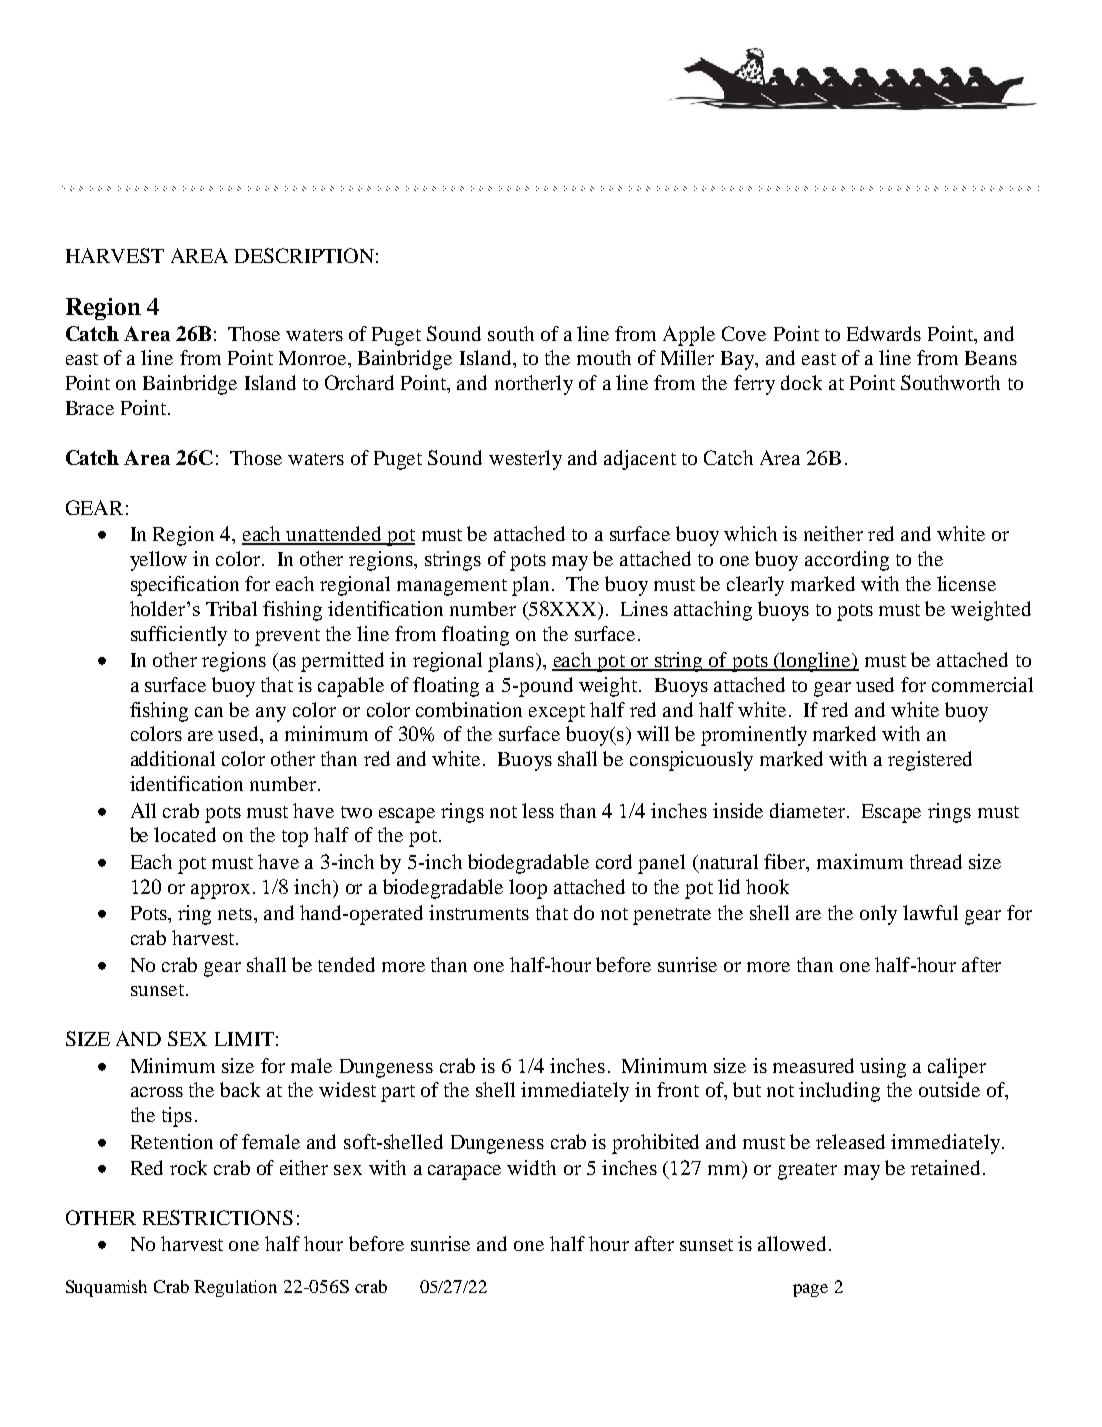 This screenshot has width=1102, height=1427. I want to click on license, so click(966, 583).
